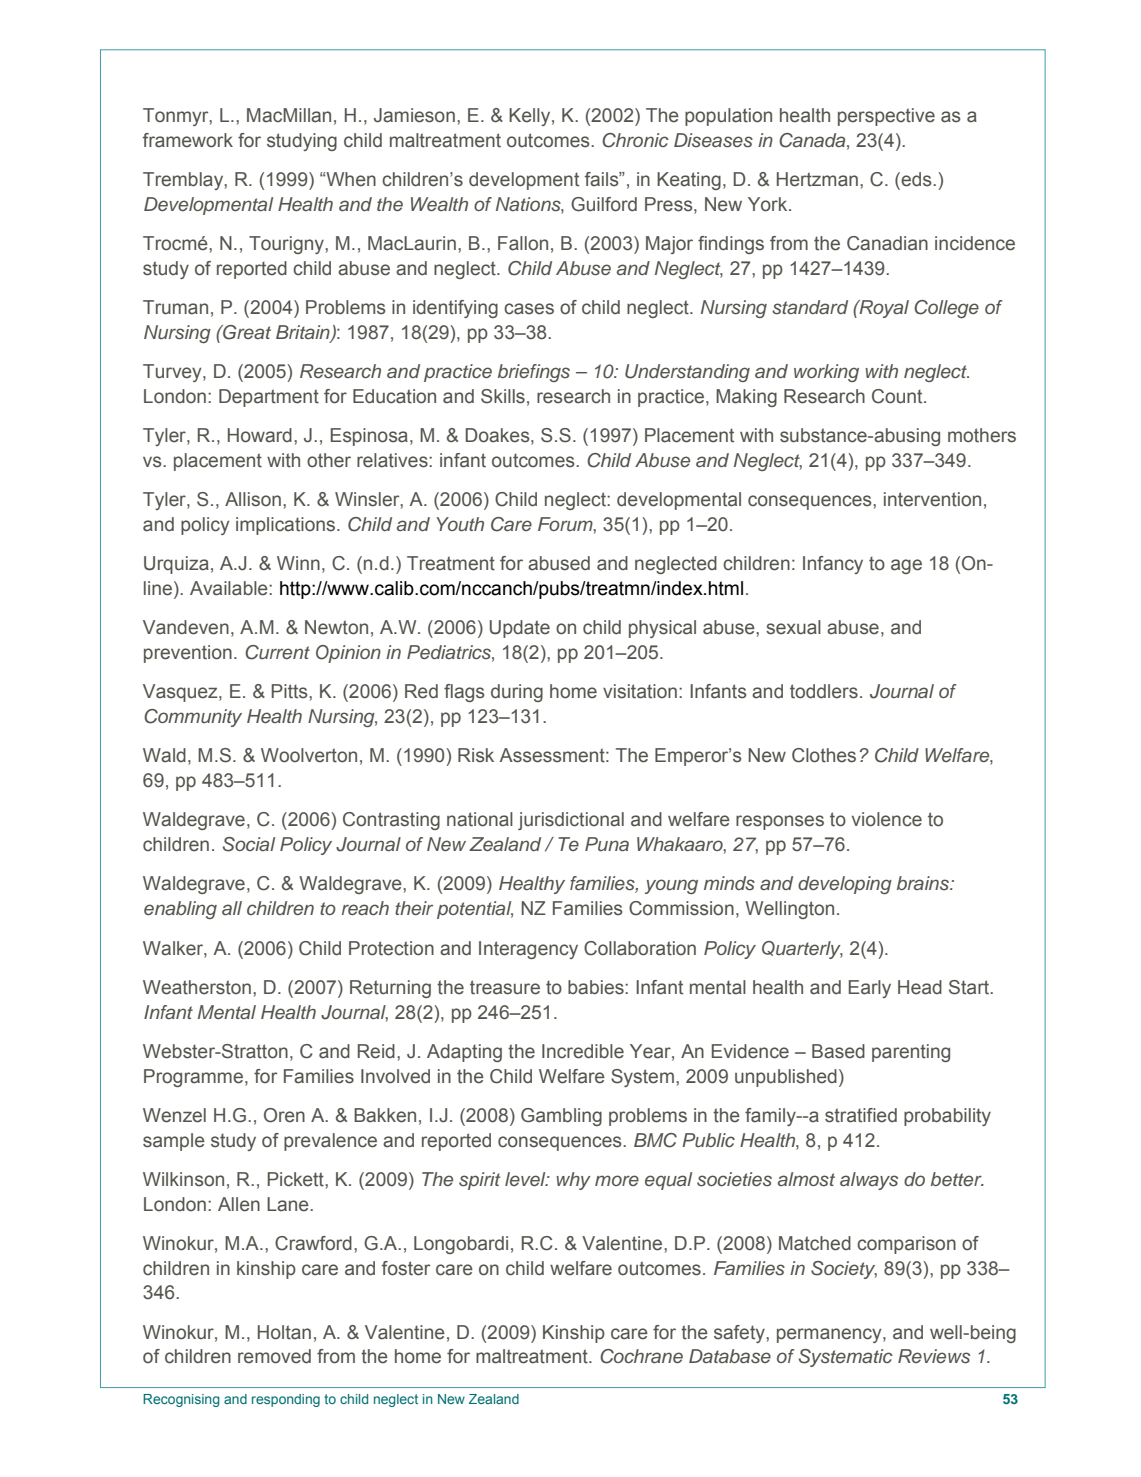 This screenshot has width=1141, height=1477. Describe the element at coordinates (886, 117) in the screenshot. I see `perspective` at that location.
